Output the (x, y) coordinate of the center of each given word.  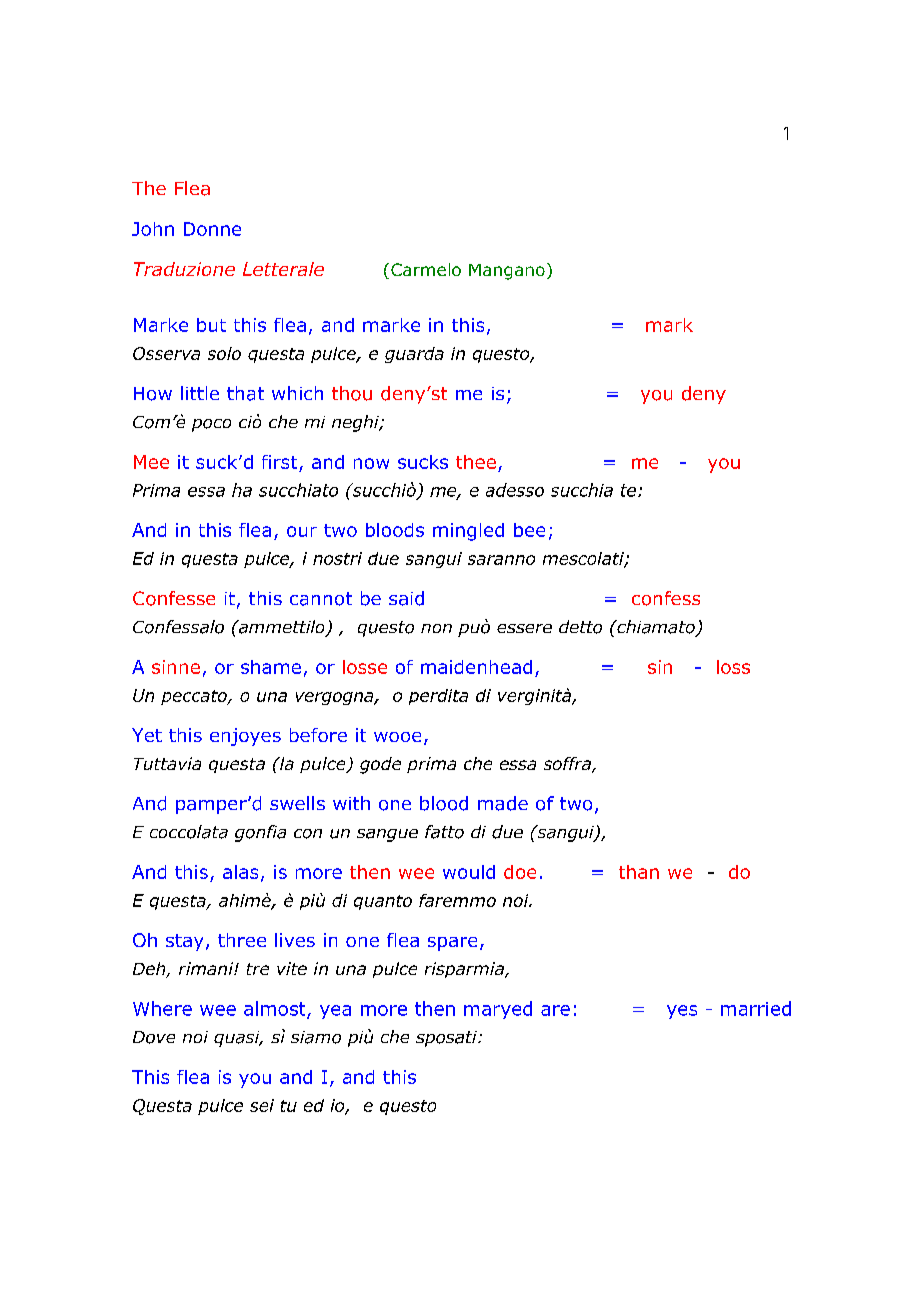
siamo (316, 1037)
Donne (212, 229)
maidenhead (476, 667)
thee (476, 462)
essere (524, 628)
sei (262, 1105)
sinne (176, 667)
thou (352, 393)
